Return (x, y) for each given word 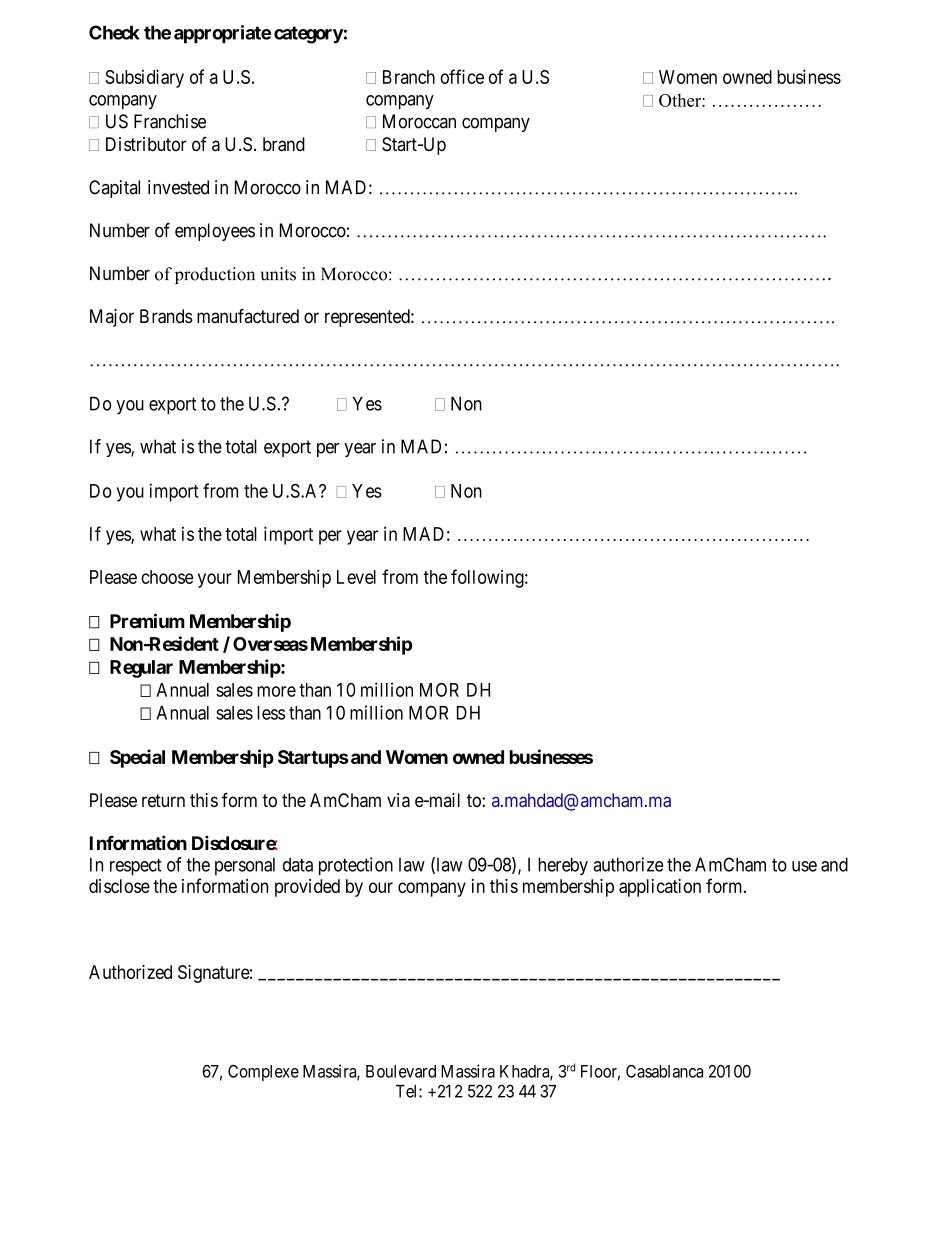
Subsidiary (144, 78)
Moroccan (419, 121)
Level (356, 577)
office (462, 76)
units (278, 274)
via (398, 800)
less (271, 713)
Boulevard (401, 1071)
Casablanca (664, 1071)
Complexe (263, 1073)
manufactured (248, 315)
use (804, 866)
